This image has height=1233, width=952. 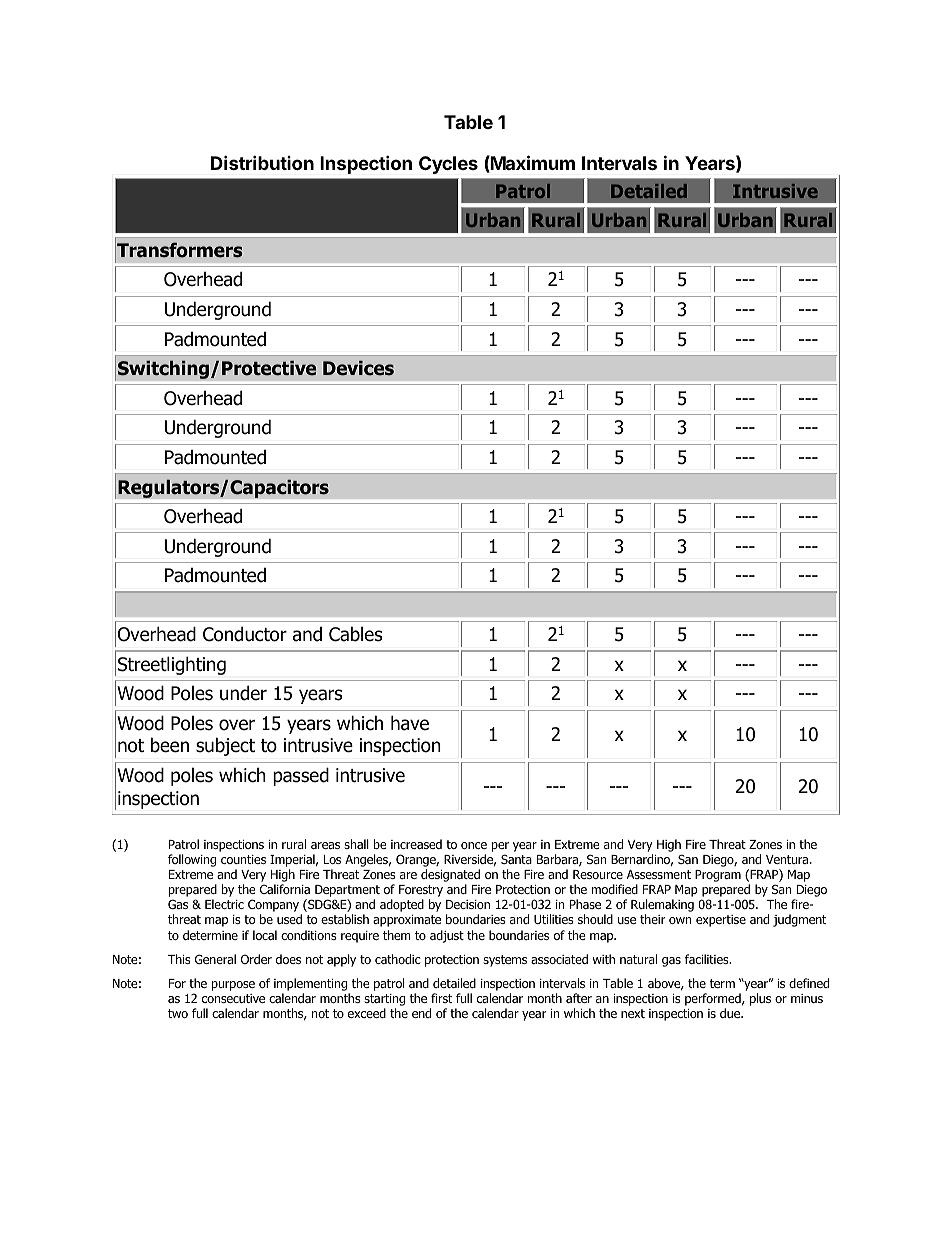 What do you see at coordinates (301, 776) in the image?
I see `passed` at bounding box center [301, 776].
